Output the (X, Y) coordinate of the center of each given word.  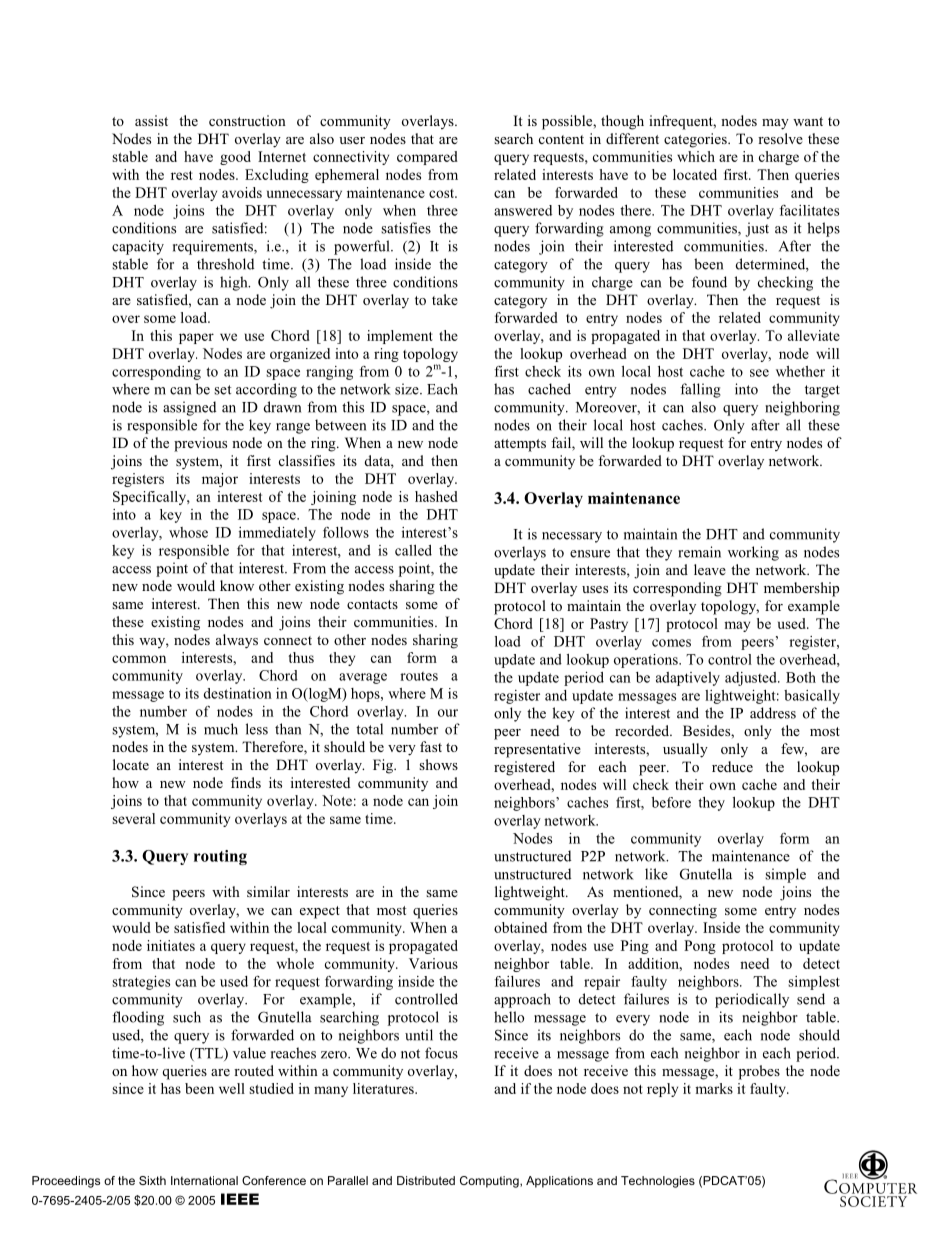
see (759, 373)
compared (427, 158)
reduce (732, 766)
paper (196, 338)
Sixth (152, 1180)
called (413, 550)
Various (433, 963)
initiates (171, 945)
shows (438, 764)
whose (188, 532)
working (753, 553)
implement (400, 337)
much (221, 729)
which (696, 156)
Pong (700, 947)
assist (151, 120)
